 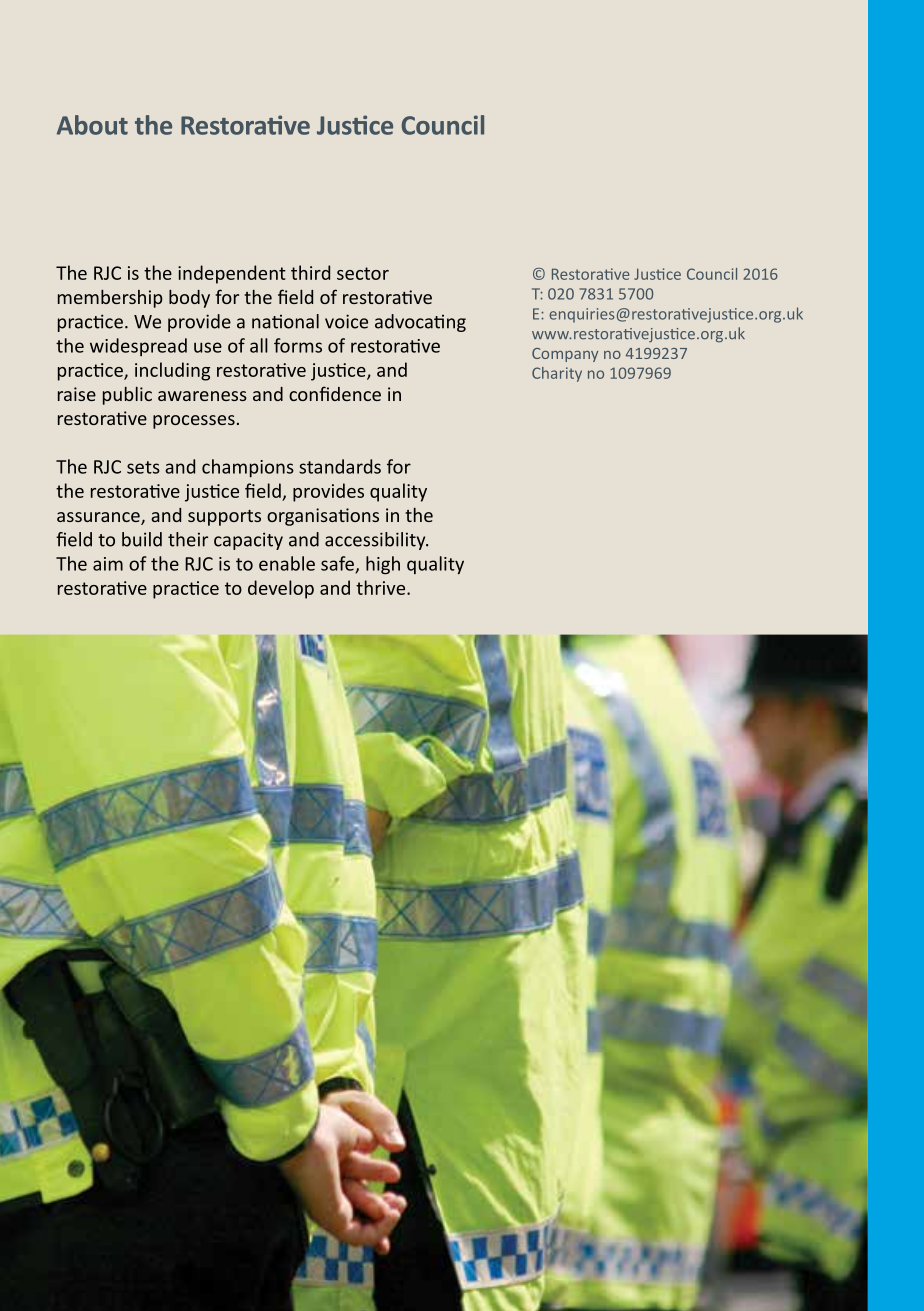 I want to click on membership, so click(x=110, y=299).
